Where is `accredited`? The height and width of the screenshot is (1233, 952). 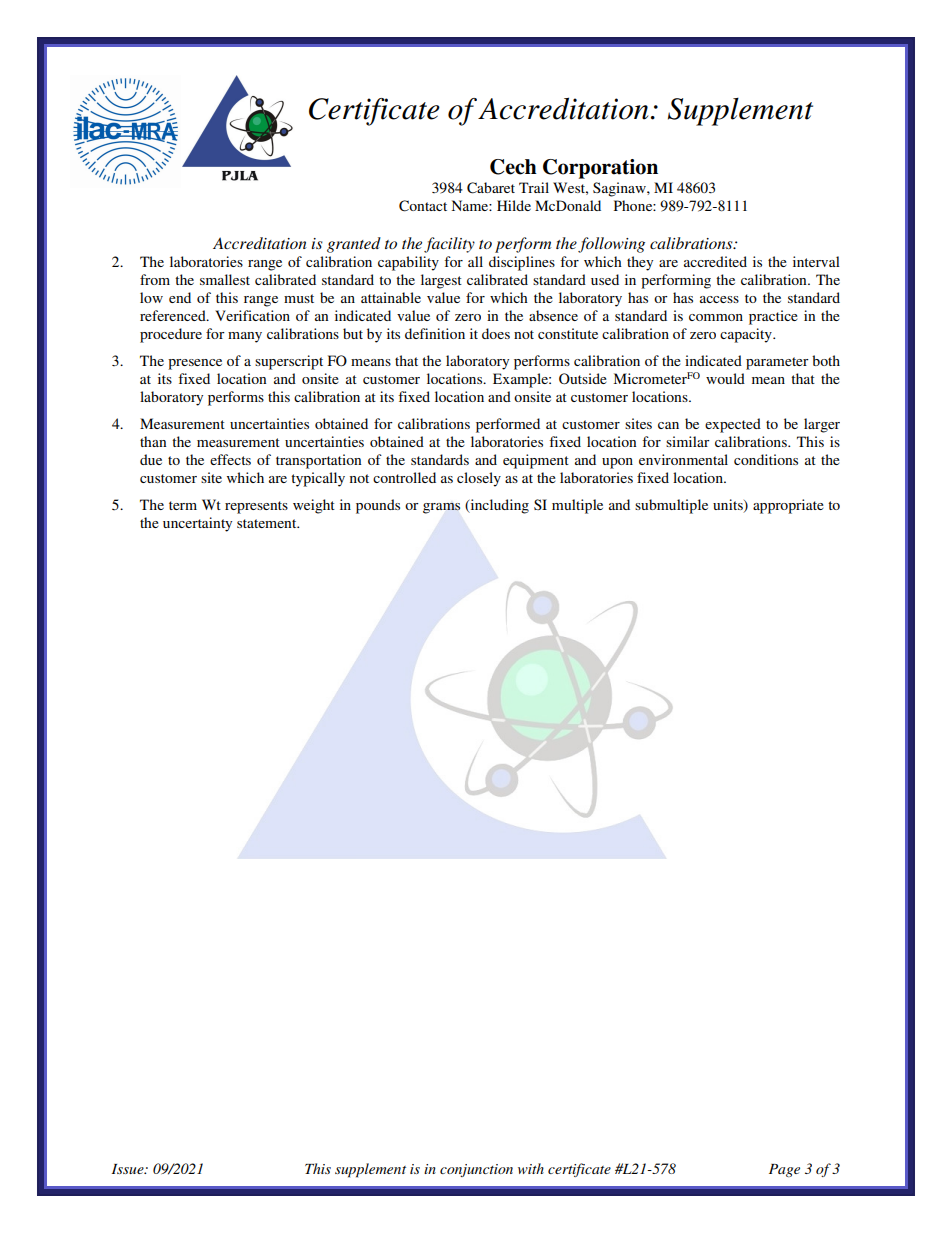
accredited is located at coordinates (715, 261).
